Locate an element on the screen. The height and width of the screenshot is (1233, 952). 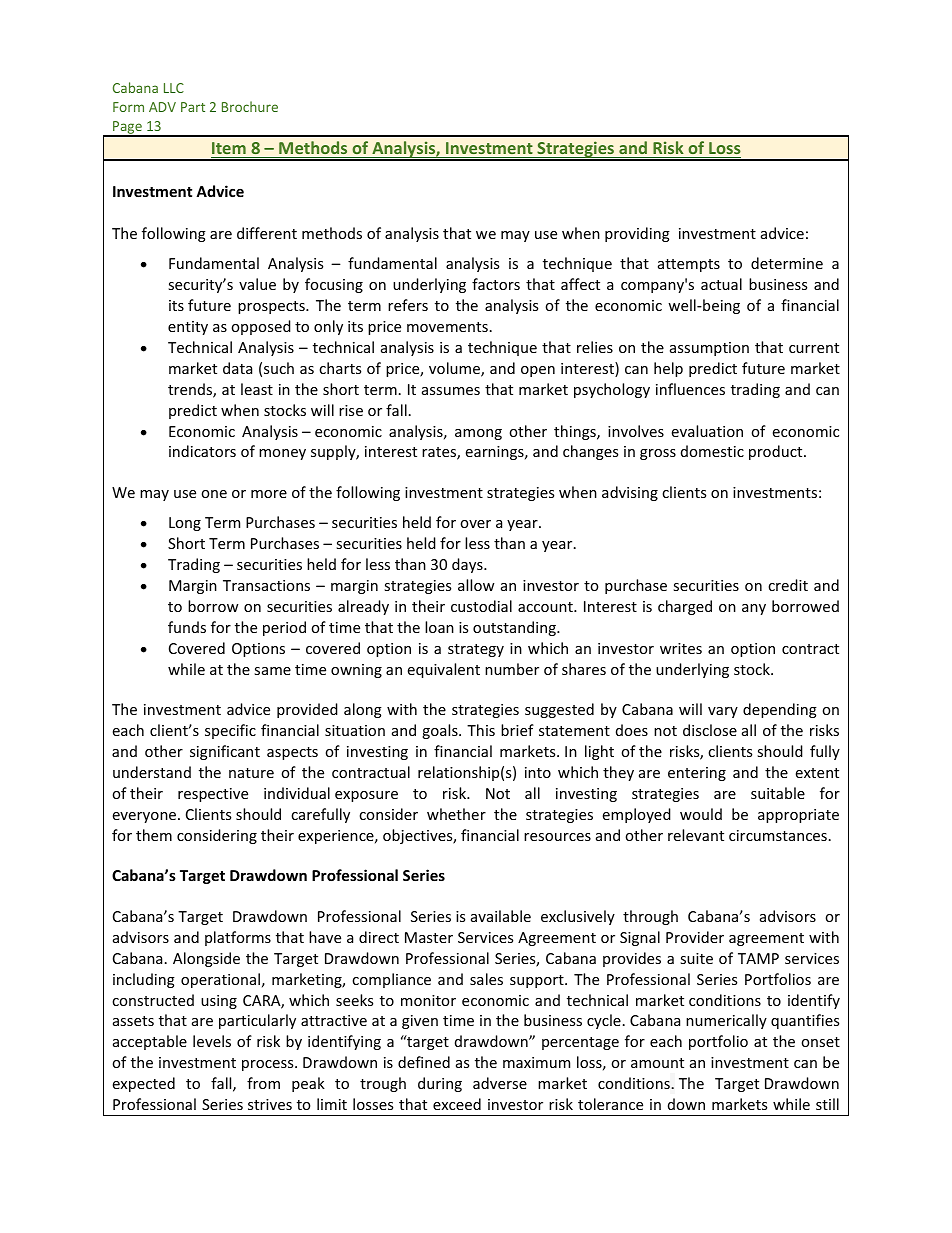
attempts is located at coordinates (689, 265).
